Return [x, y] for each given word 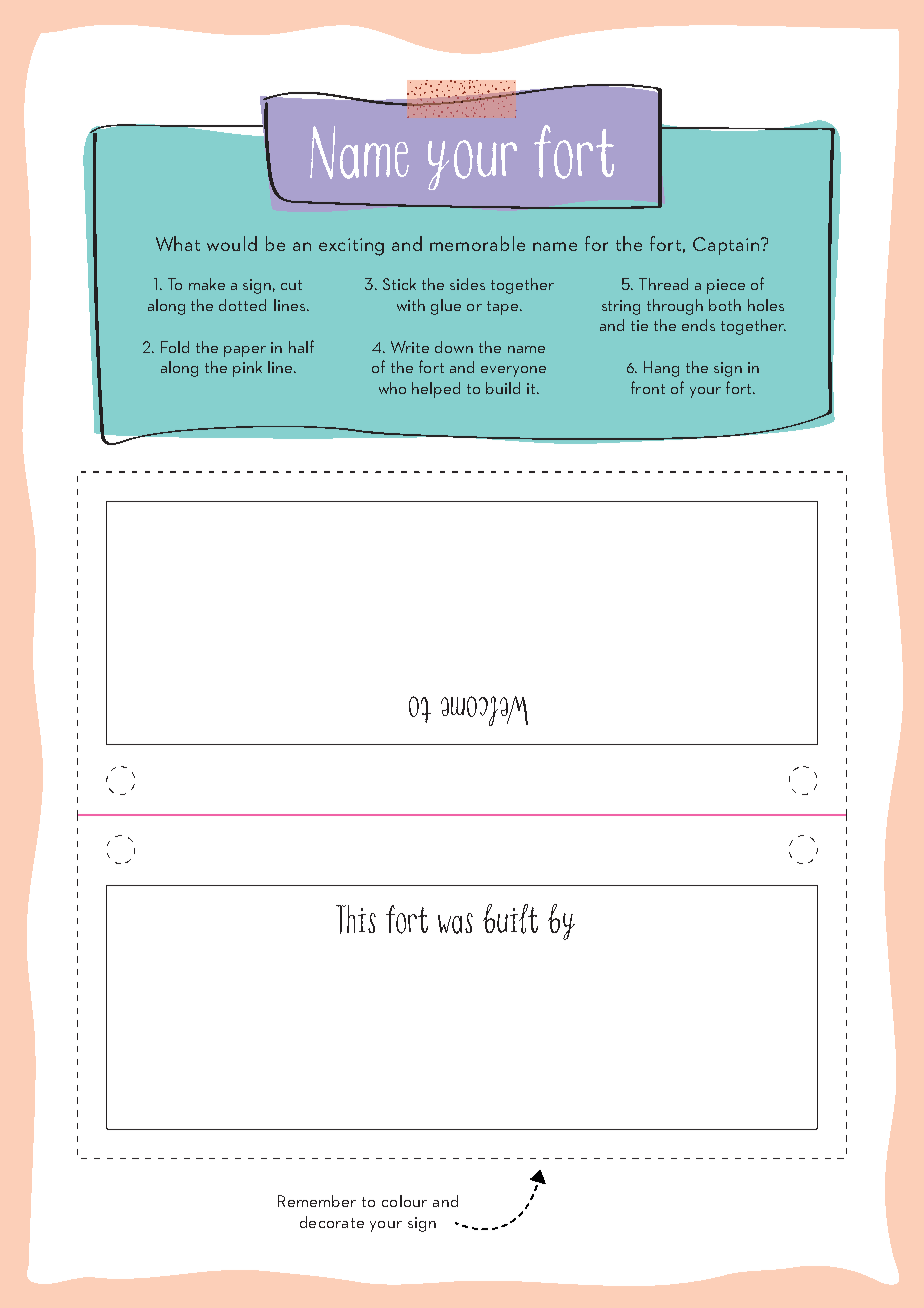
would [232, 243]
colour [404, 1201]
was [455, 923]
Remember [317, 1201]
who [392, 388]
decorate [332, 1222]
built [510, 919]
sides [467, 284]
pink [247, 369]
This [356, 919]
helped [436, 390]
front [648, 387]
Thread [663, 284]
